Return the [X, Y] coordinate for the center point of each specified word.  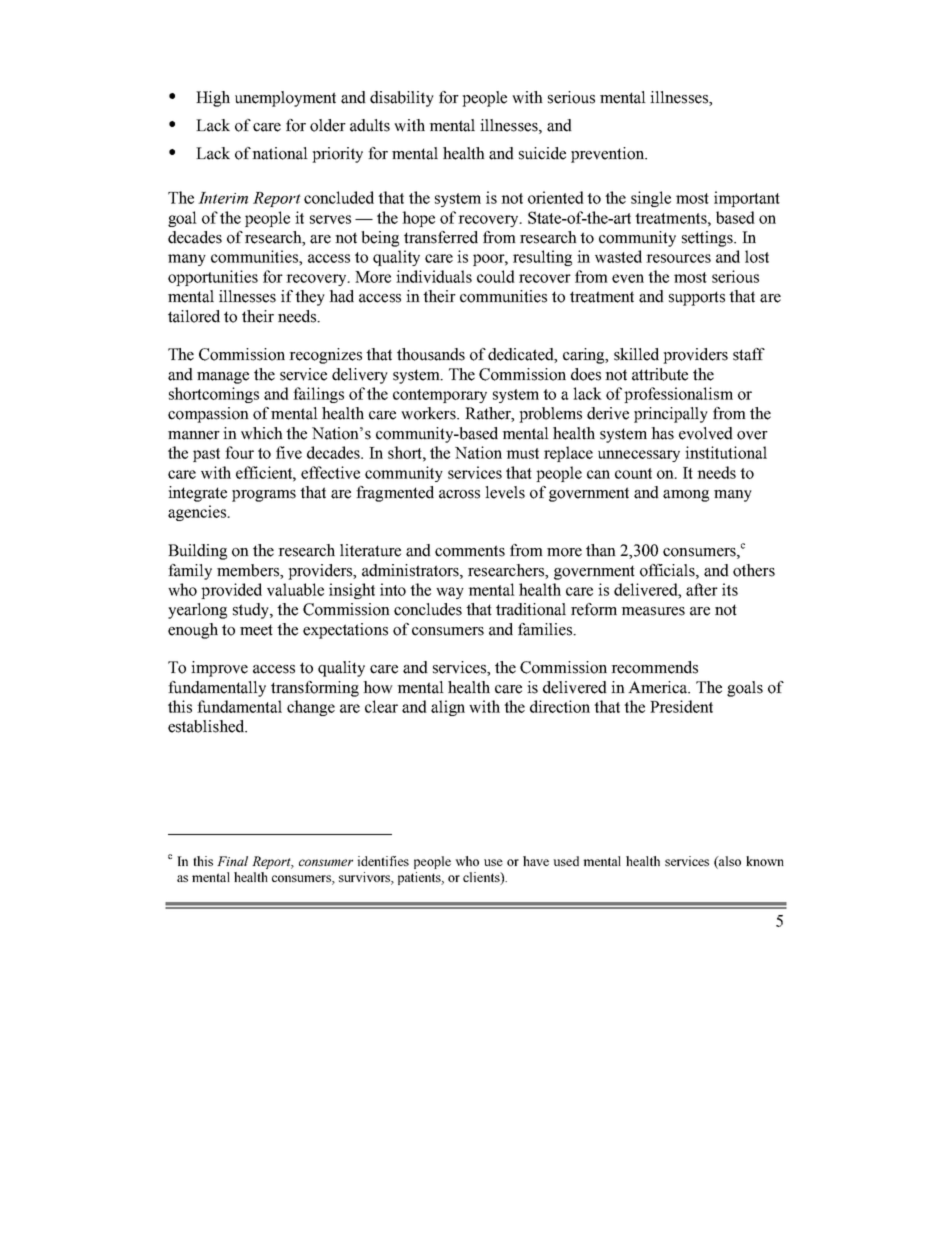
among [686, 496]
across [459, 494]
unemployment [285, 99]
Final [232, 861]
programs [264, 496]
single [651, 199]
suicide [542, 153]
